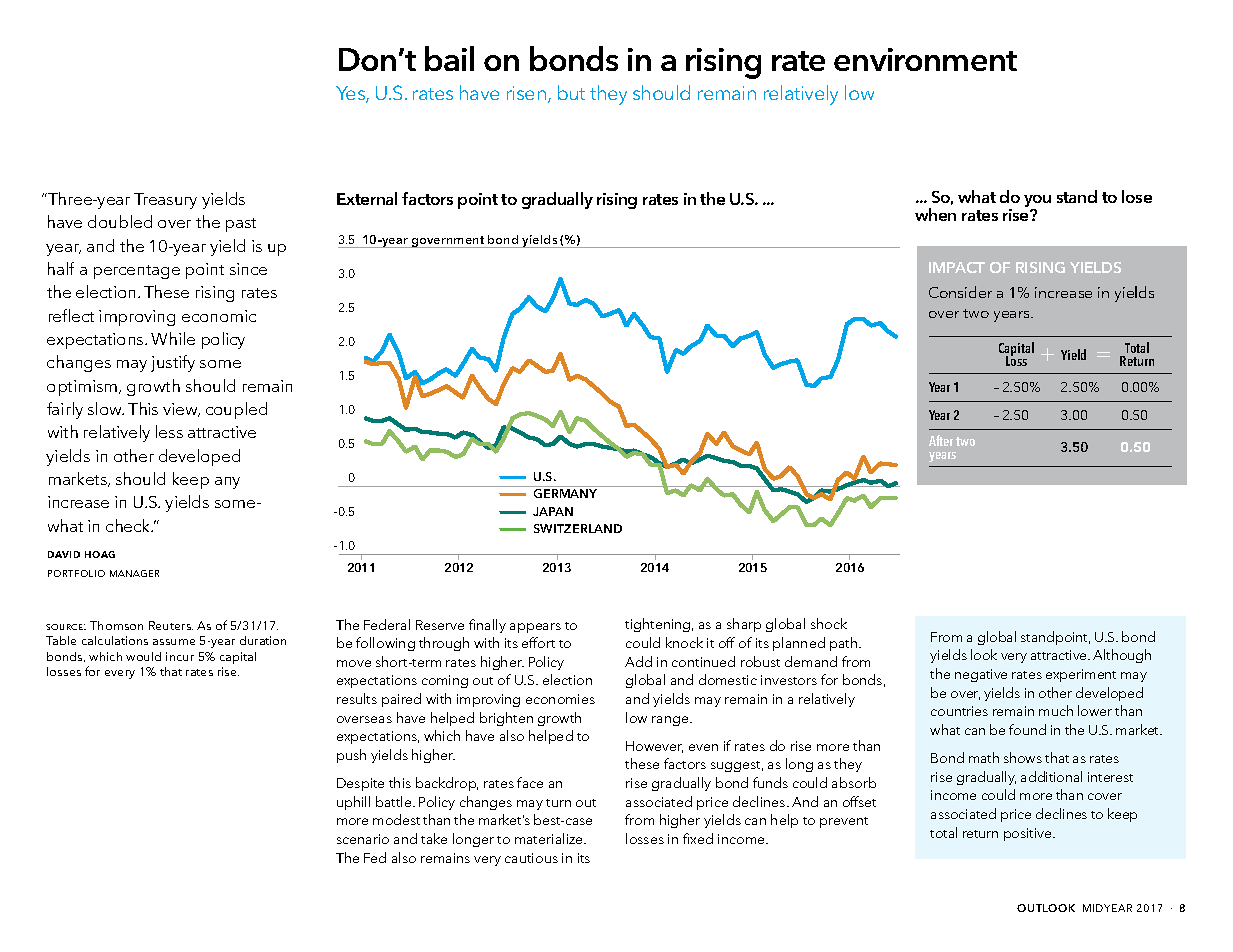 The height and width of the page is (952, 1233). Describe the element at coordinates (829, 623) in the page. I see `shock` at that location.
